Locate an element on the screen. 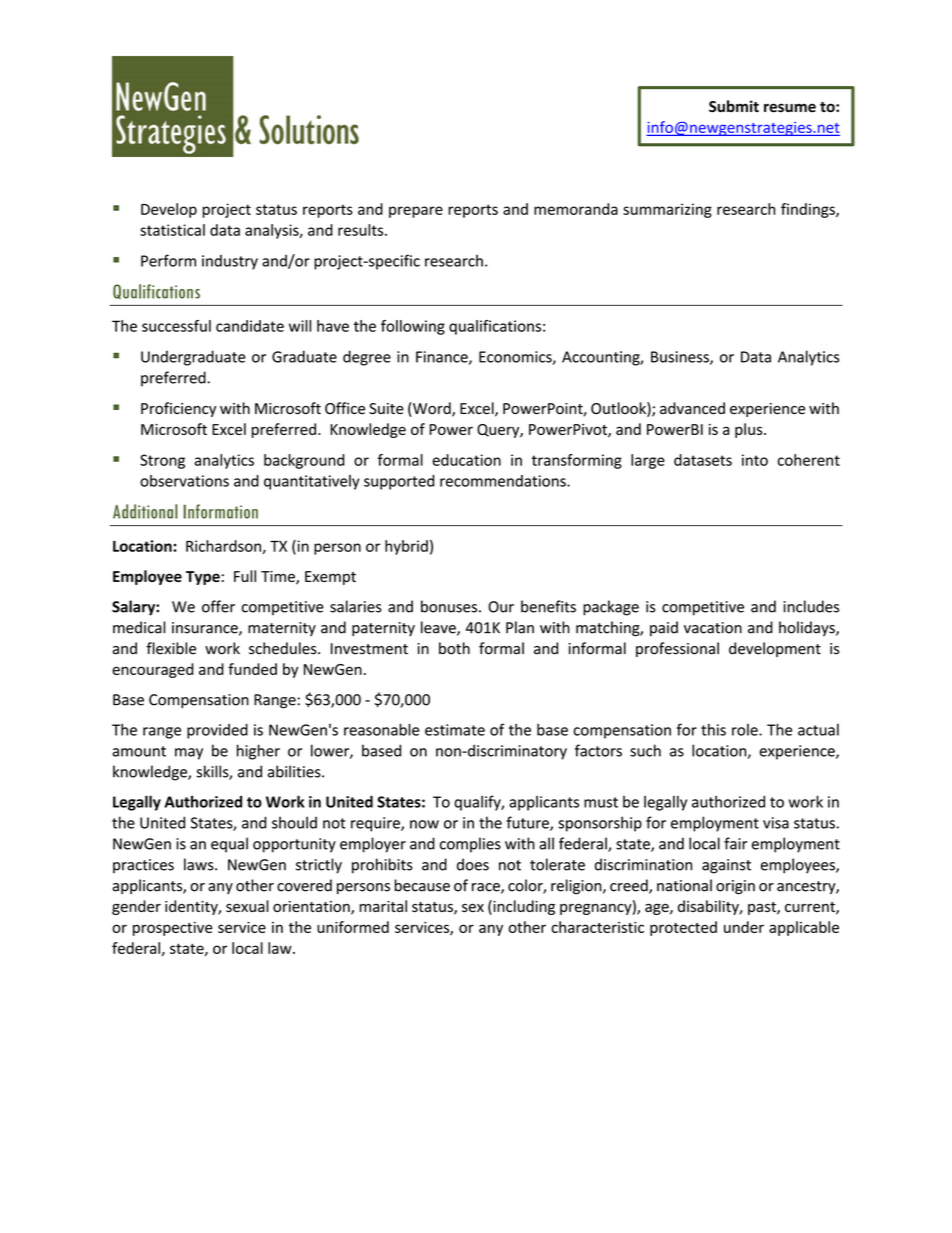 Image resolution: width=952 pixels, height=1233 pixels. including is located at coordinates (523, 907).
